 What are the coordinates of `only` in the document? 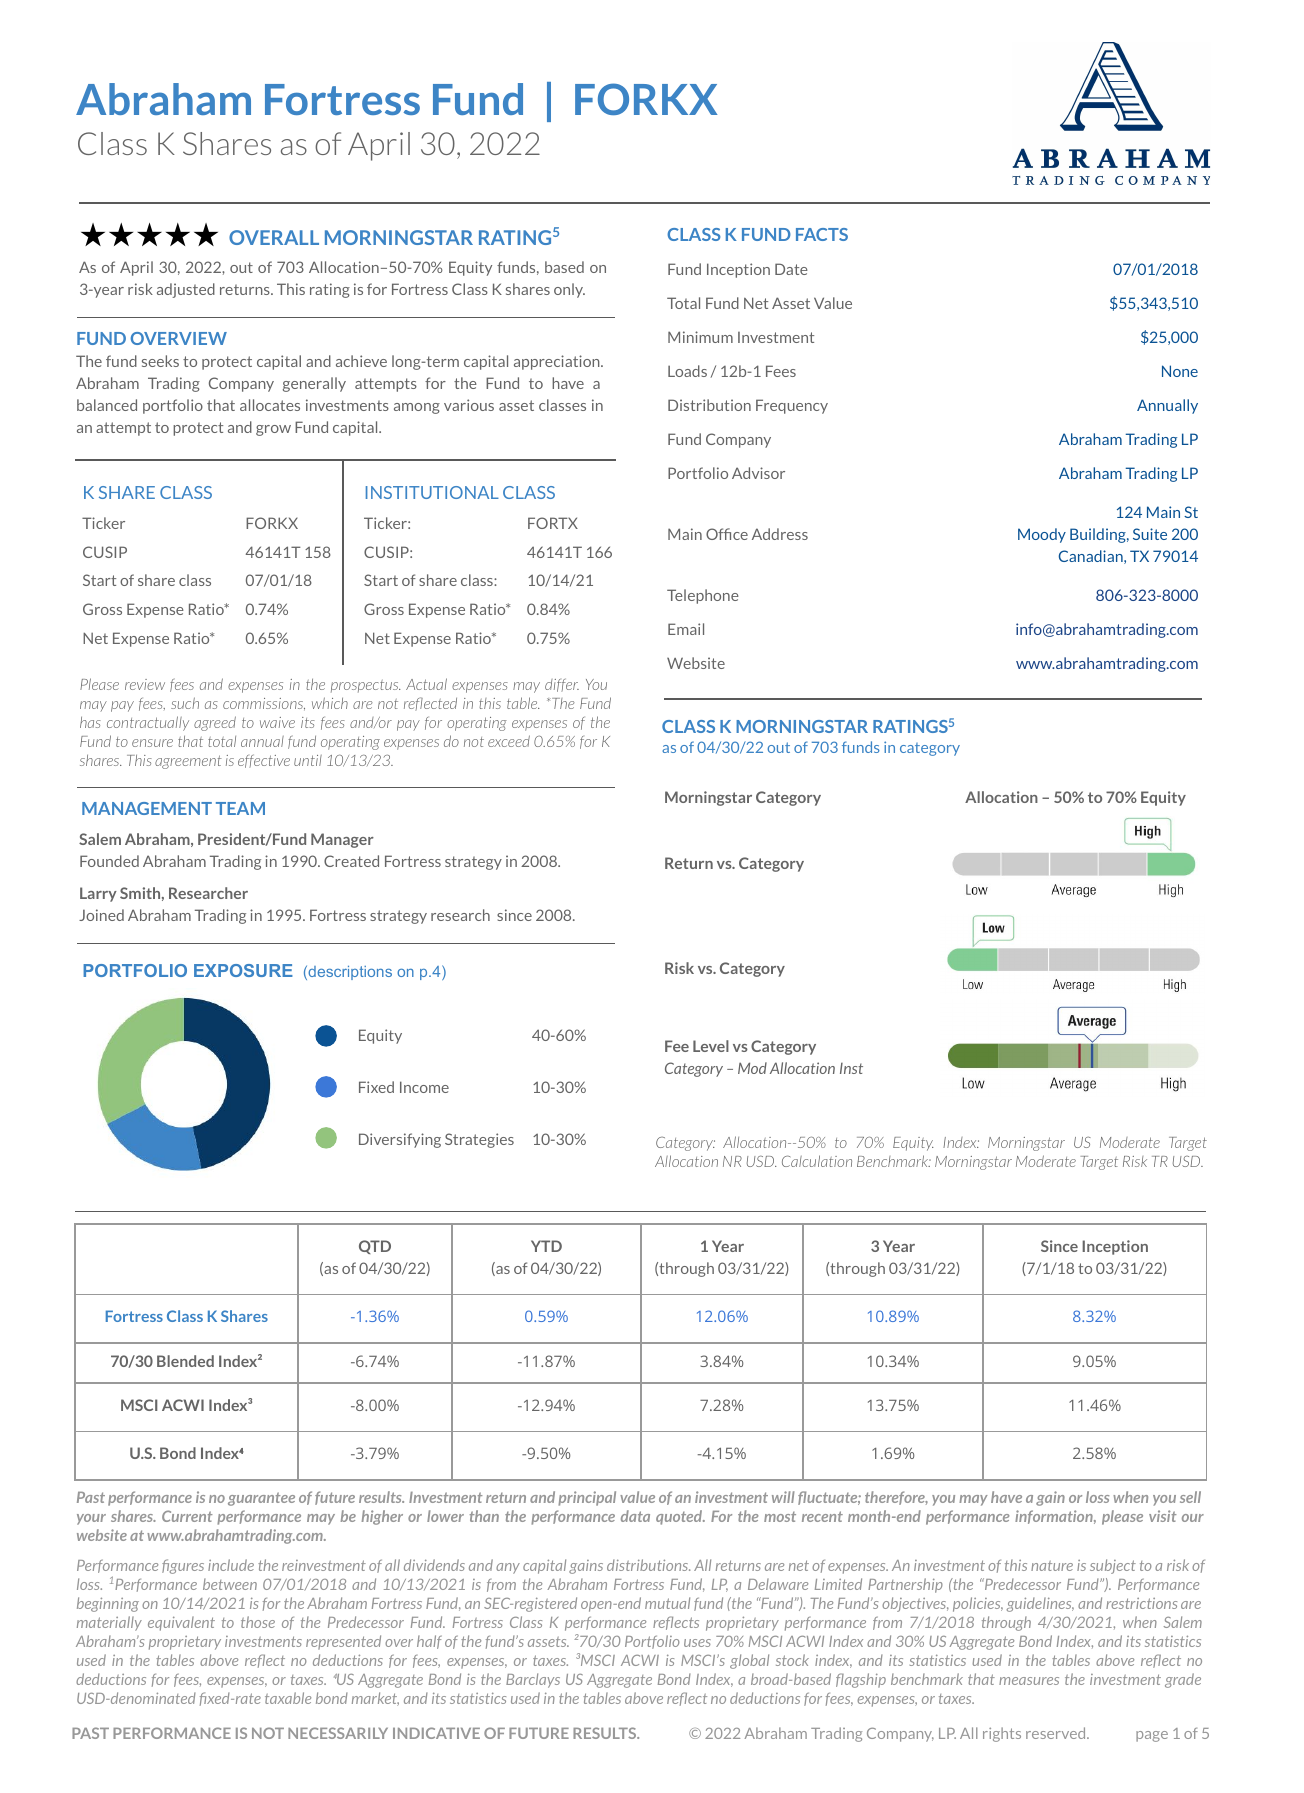 It's located at (569, 290).
